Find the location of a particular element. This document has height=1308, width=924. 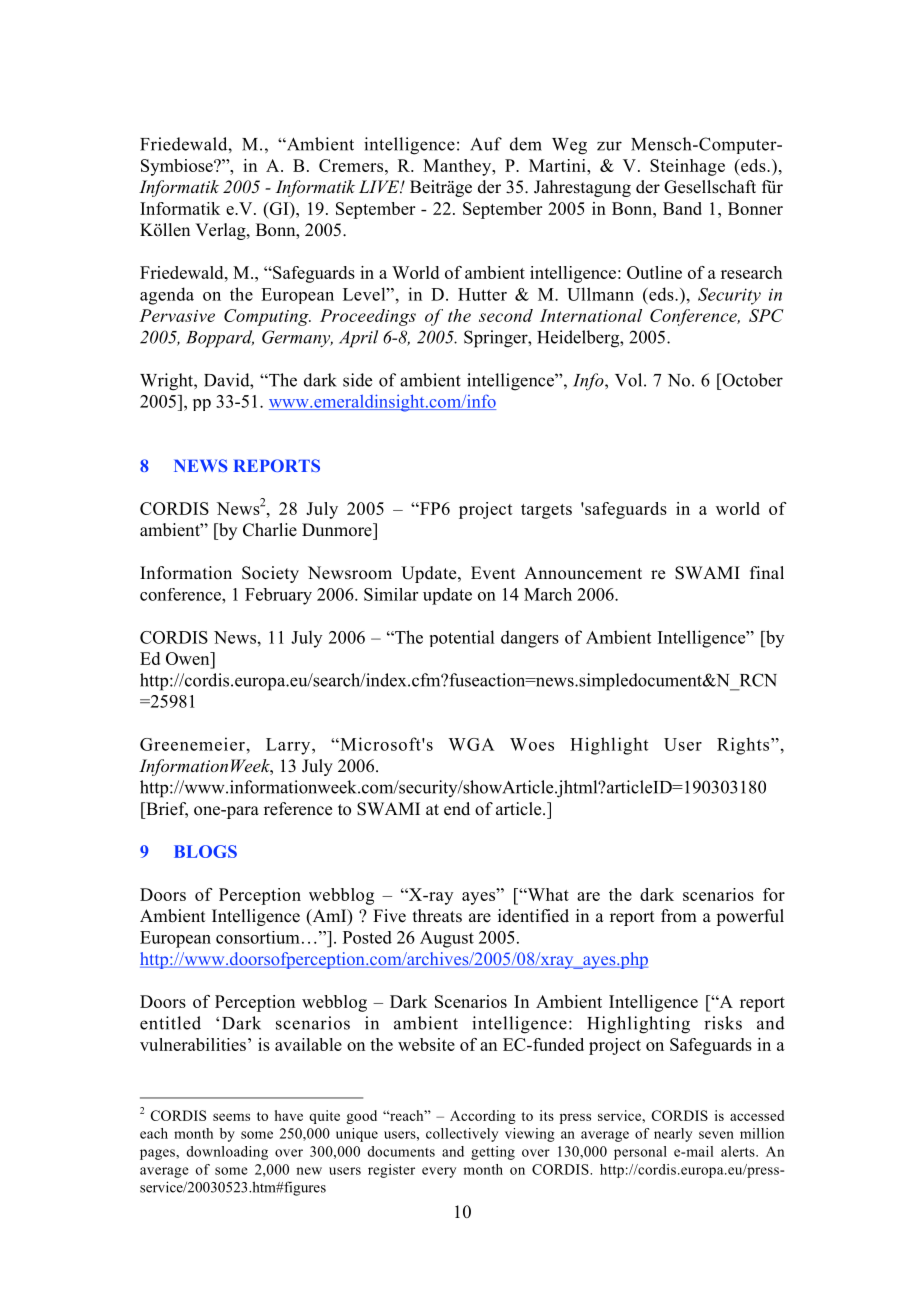

Auf is located at coordinates (486, 144).
